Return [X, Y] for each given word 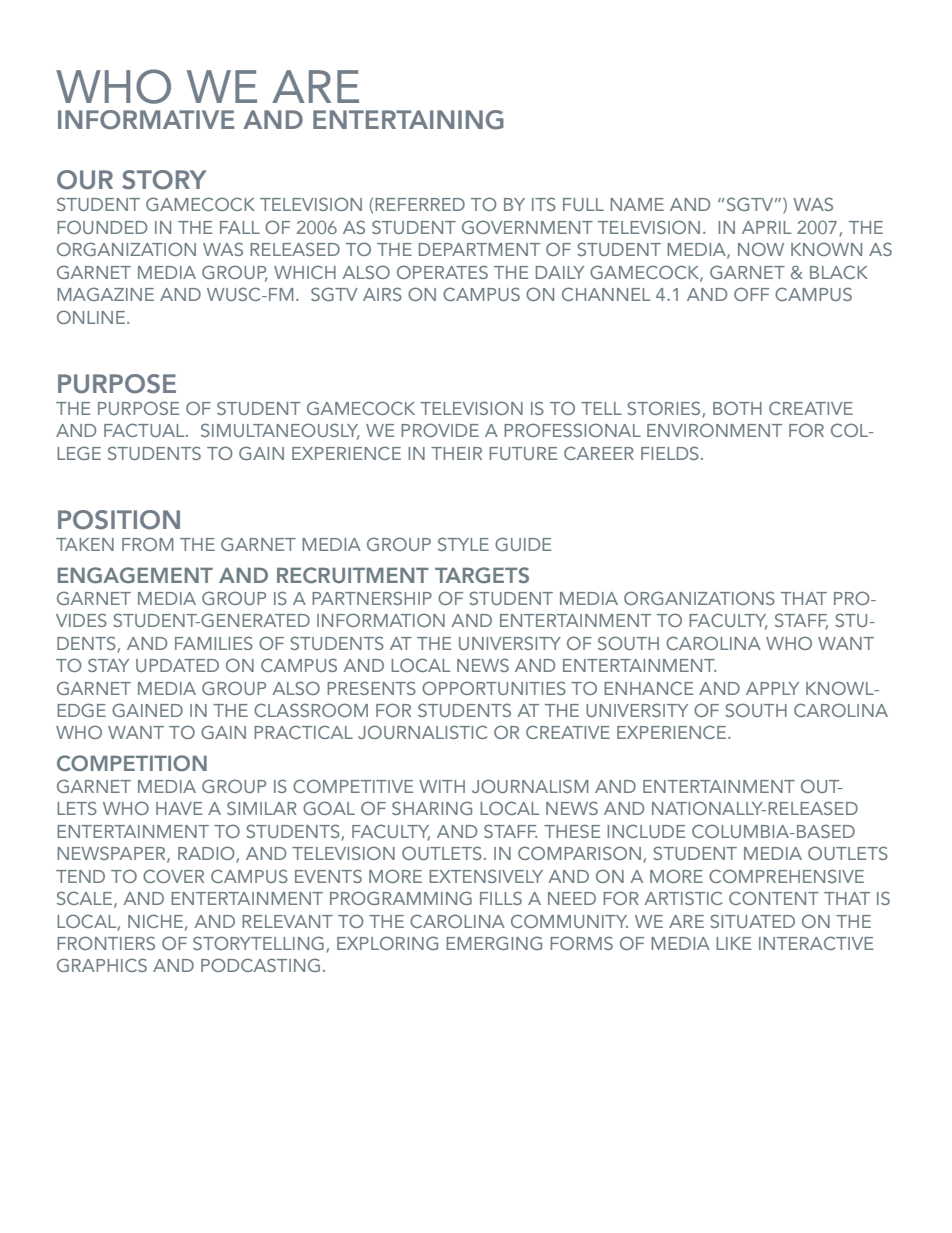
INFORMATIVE [146, 120]
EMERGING [494, 943]
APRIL [766, 227]
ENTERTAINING [408, 120]
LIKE [733, 943]
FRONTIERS [106, 943]
